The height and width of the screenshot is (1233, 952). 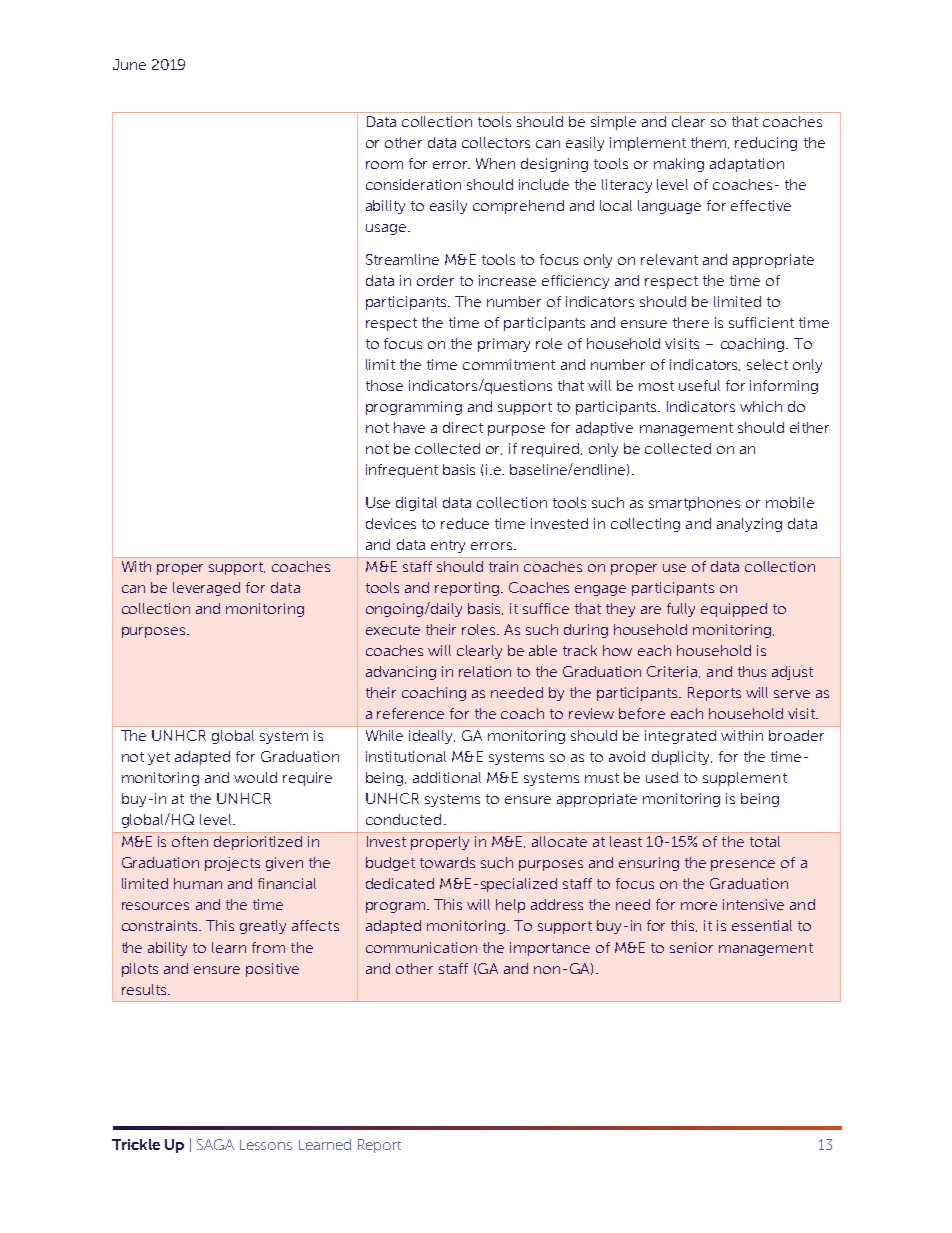 I want to click on thus, so click(x=752, y=671).
